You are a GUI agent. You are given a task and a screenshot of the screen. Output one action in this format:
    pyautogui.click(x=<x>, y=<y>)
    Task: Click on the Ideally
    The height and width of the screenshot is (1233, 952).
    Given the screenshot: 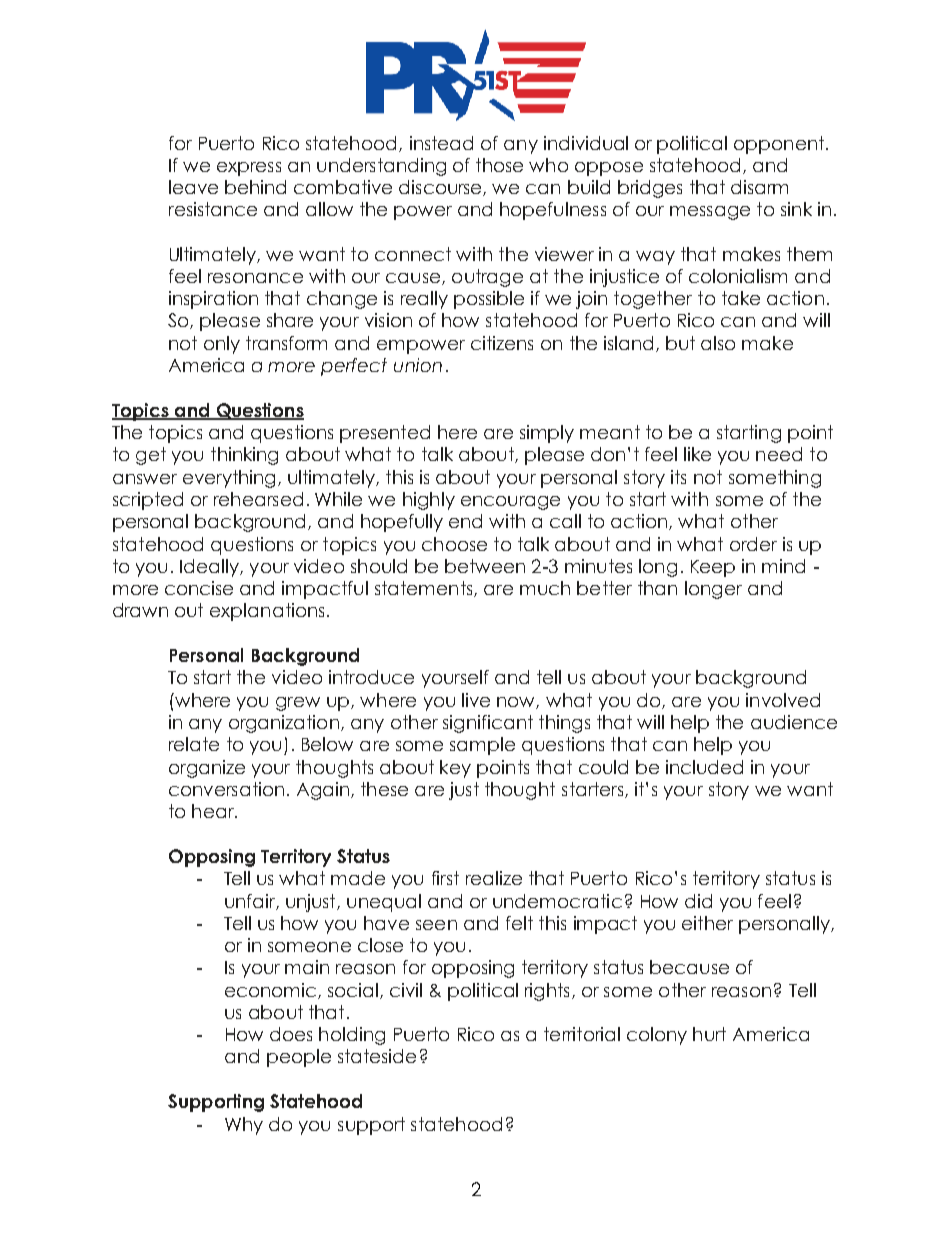 What is the action you would take?
    pyautogui.click(x=210, y=568)
